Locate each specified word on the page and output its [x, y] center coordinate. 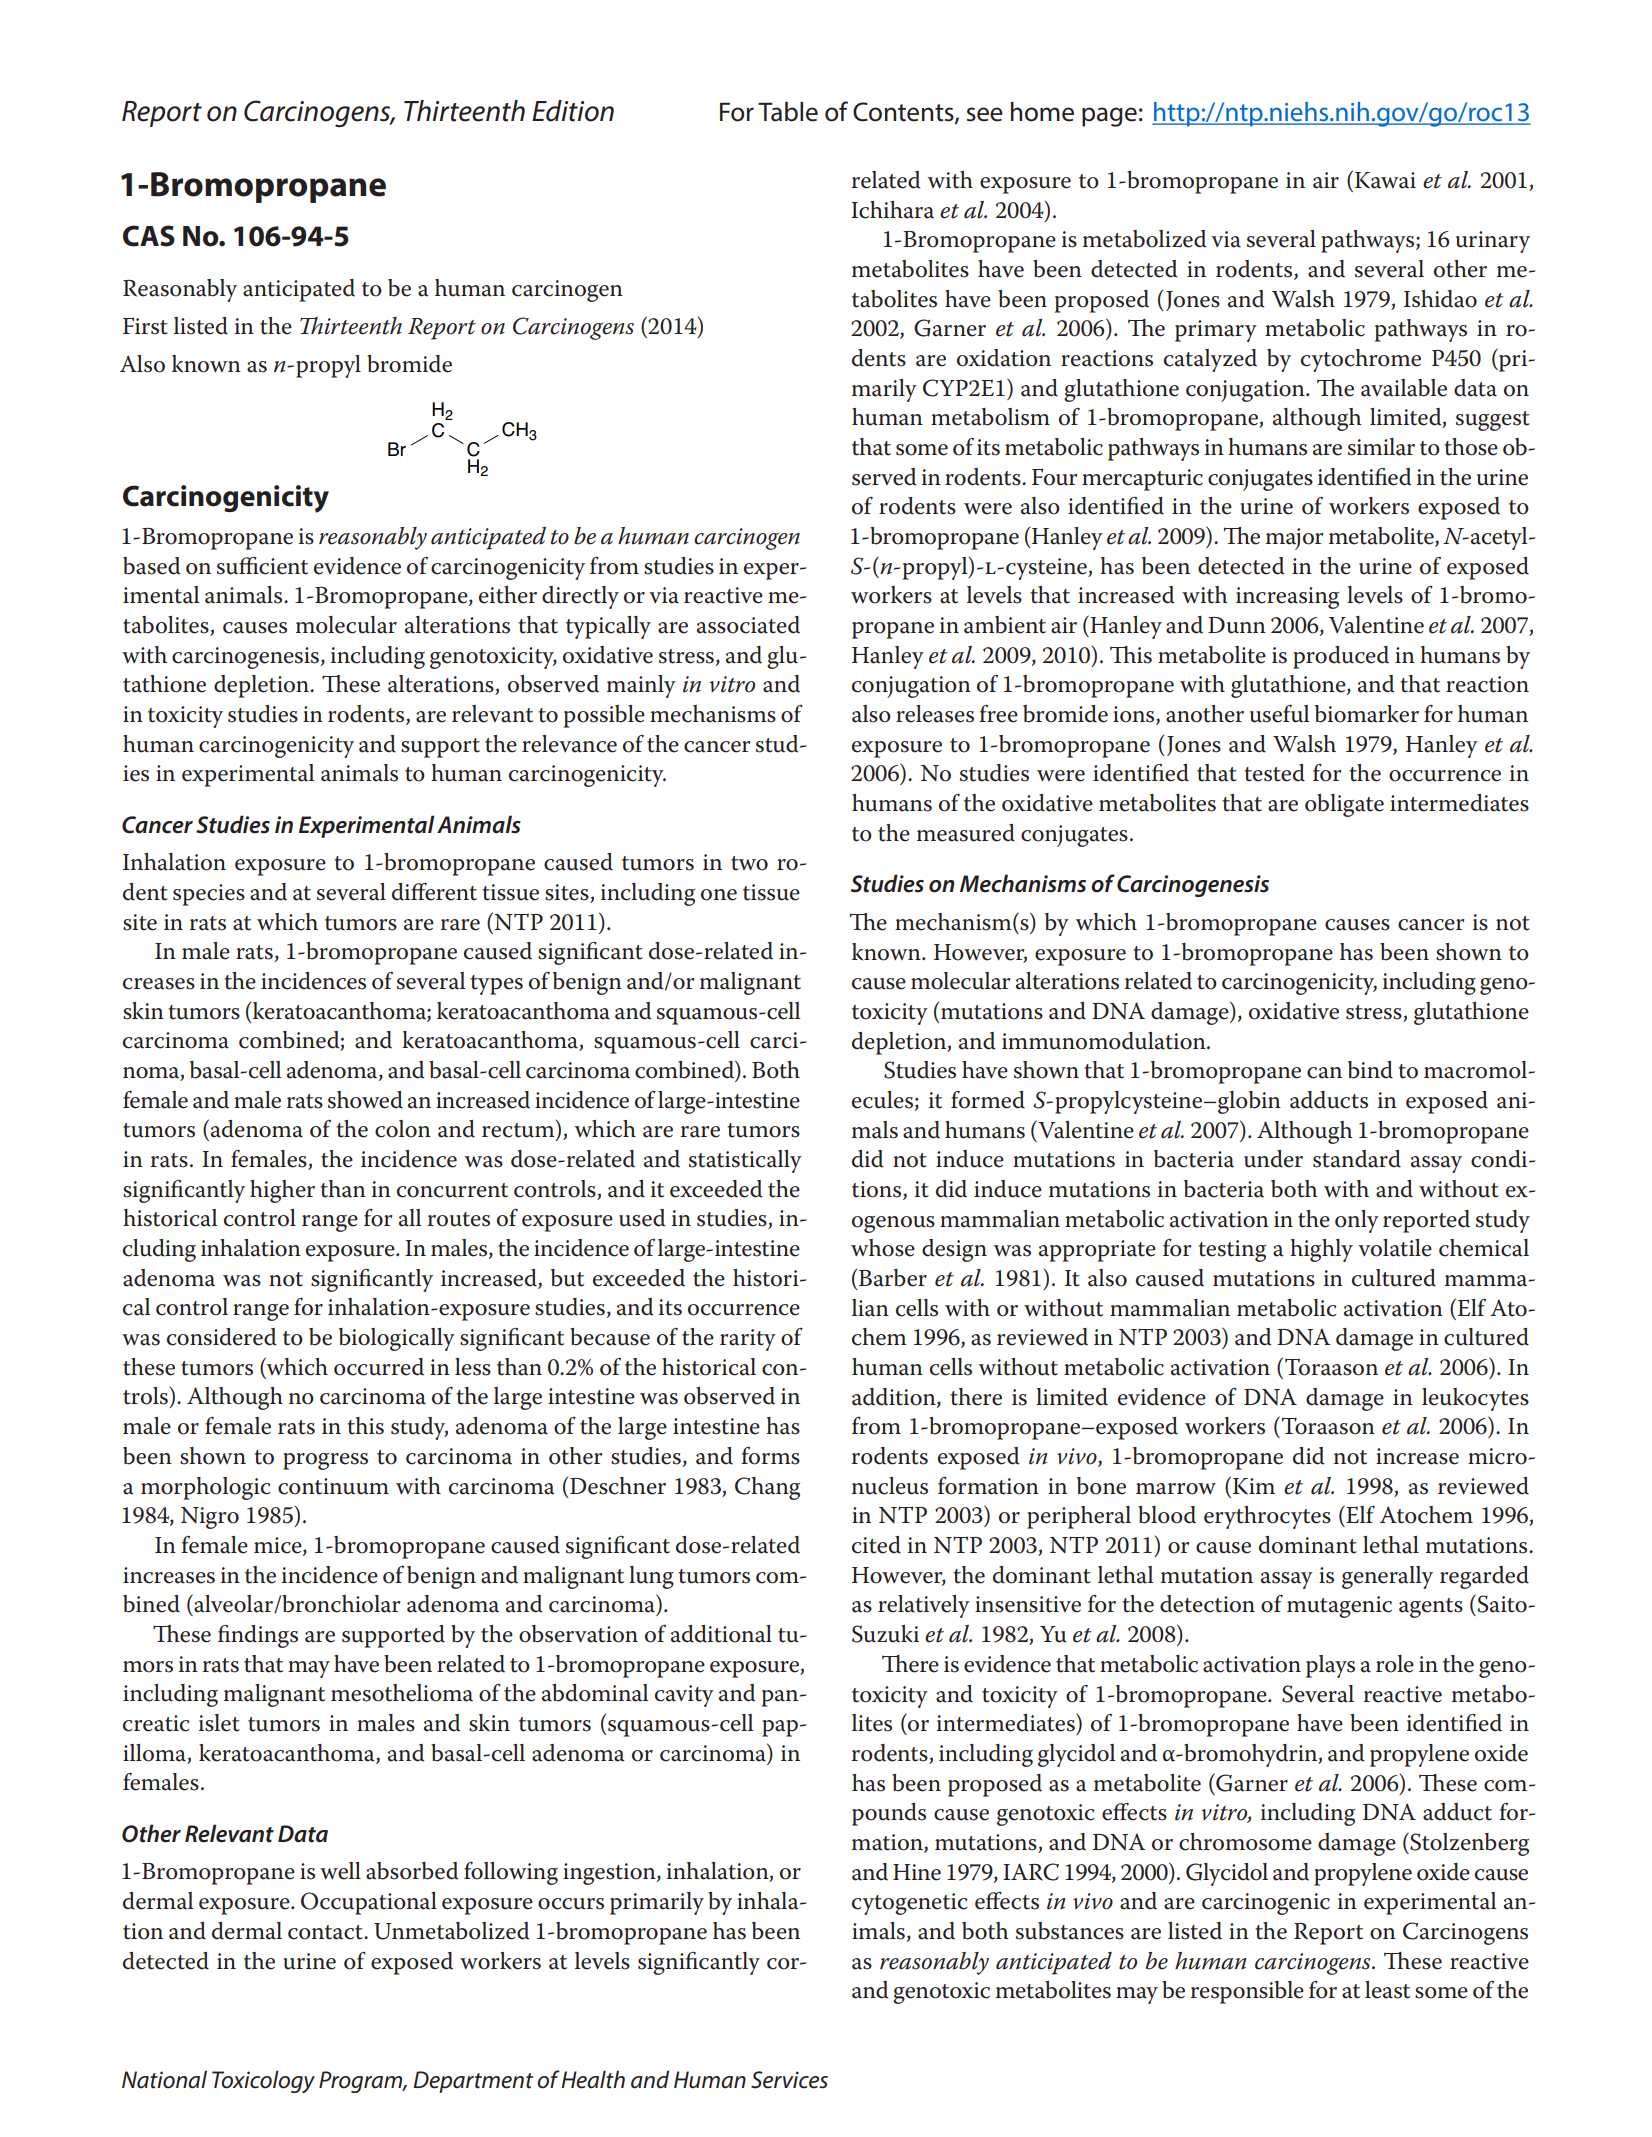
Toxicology [263, 2081]
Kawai [1384, 179]
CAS [149, 236]
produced [1341, 657]
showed [365, 1100]
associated [748, 625]
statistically [745, 1161]
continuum [333, 1486]
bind [1370, 1070]
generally [1387, 1577]
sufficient [262, 566]
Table [788, 112]
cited [876, 1545]
